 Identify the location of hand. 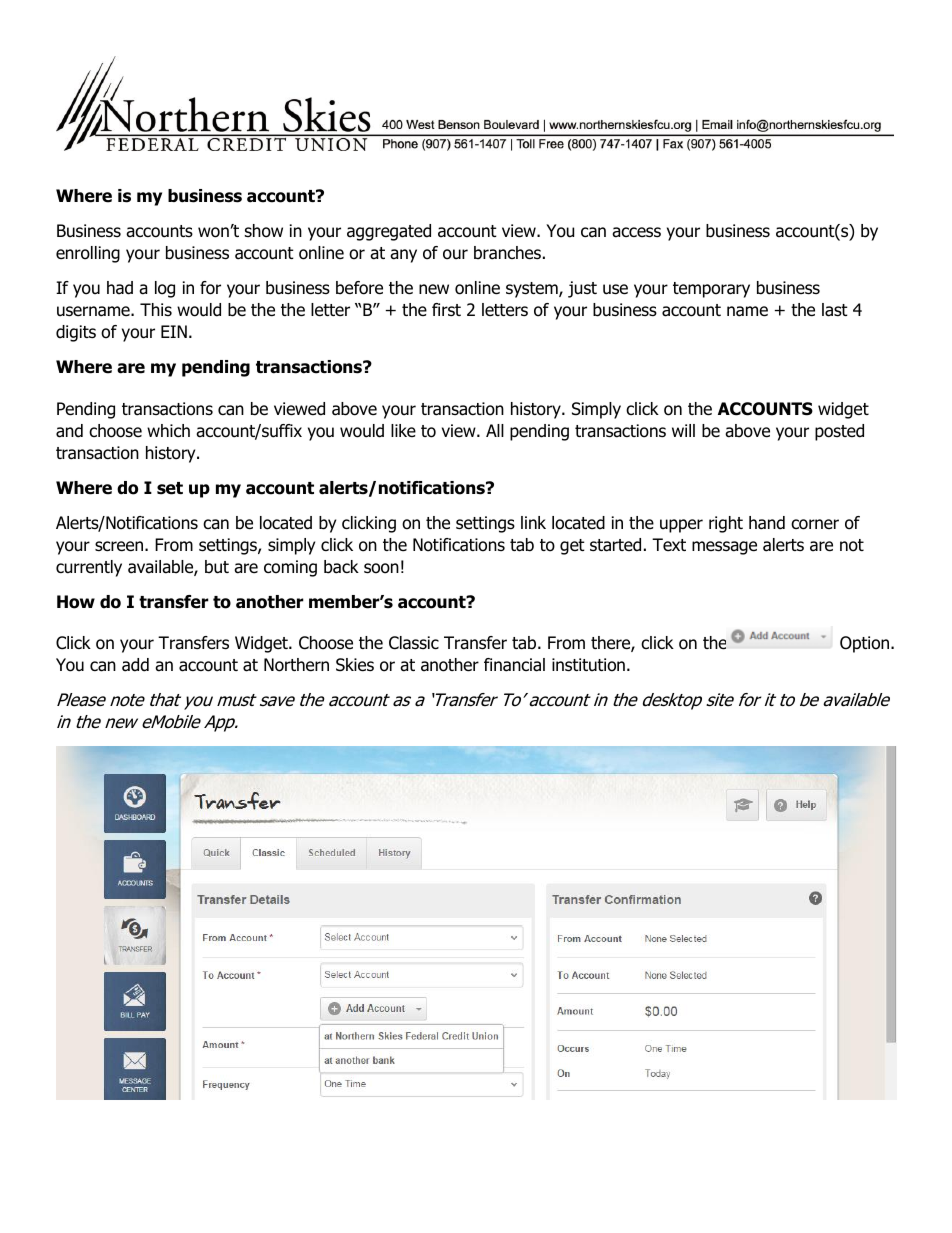
(767, 523).
